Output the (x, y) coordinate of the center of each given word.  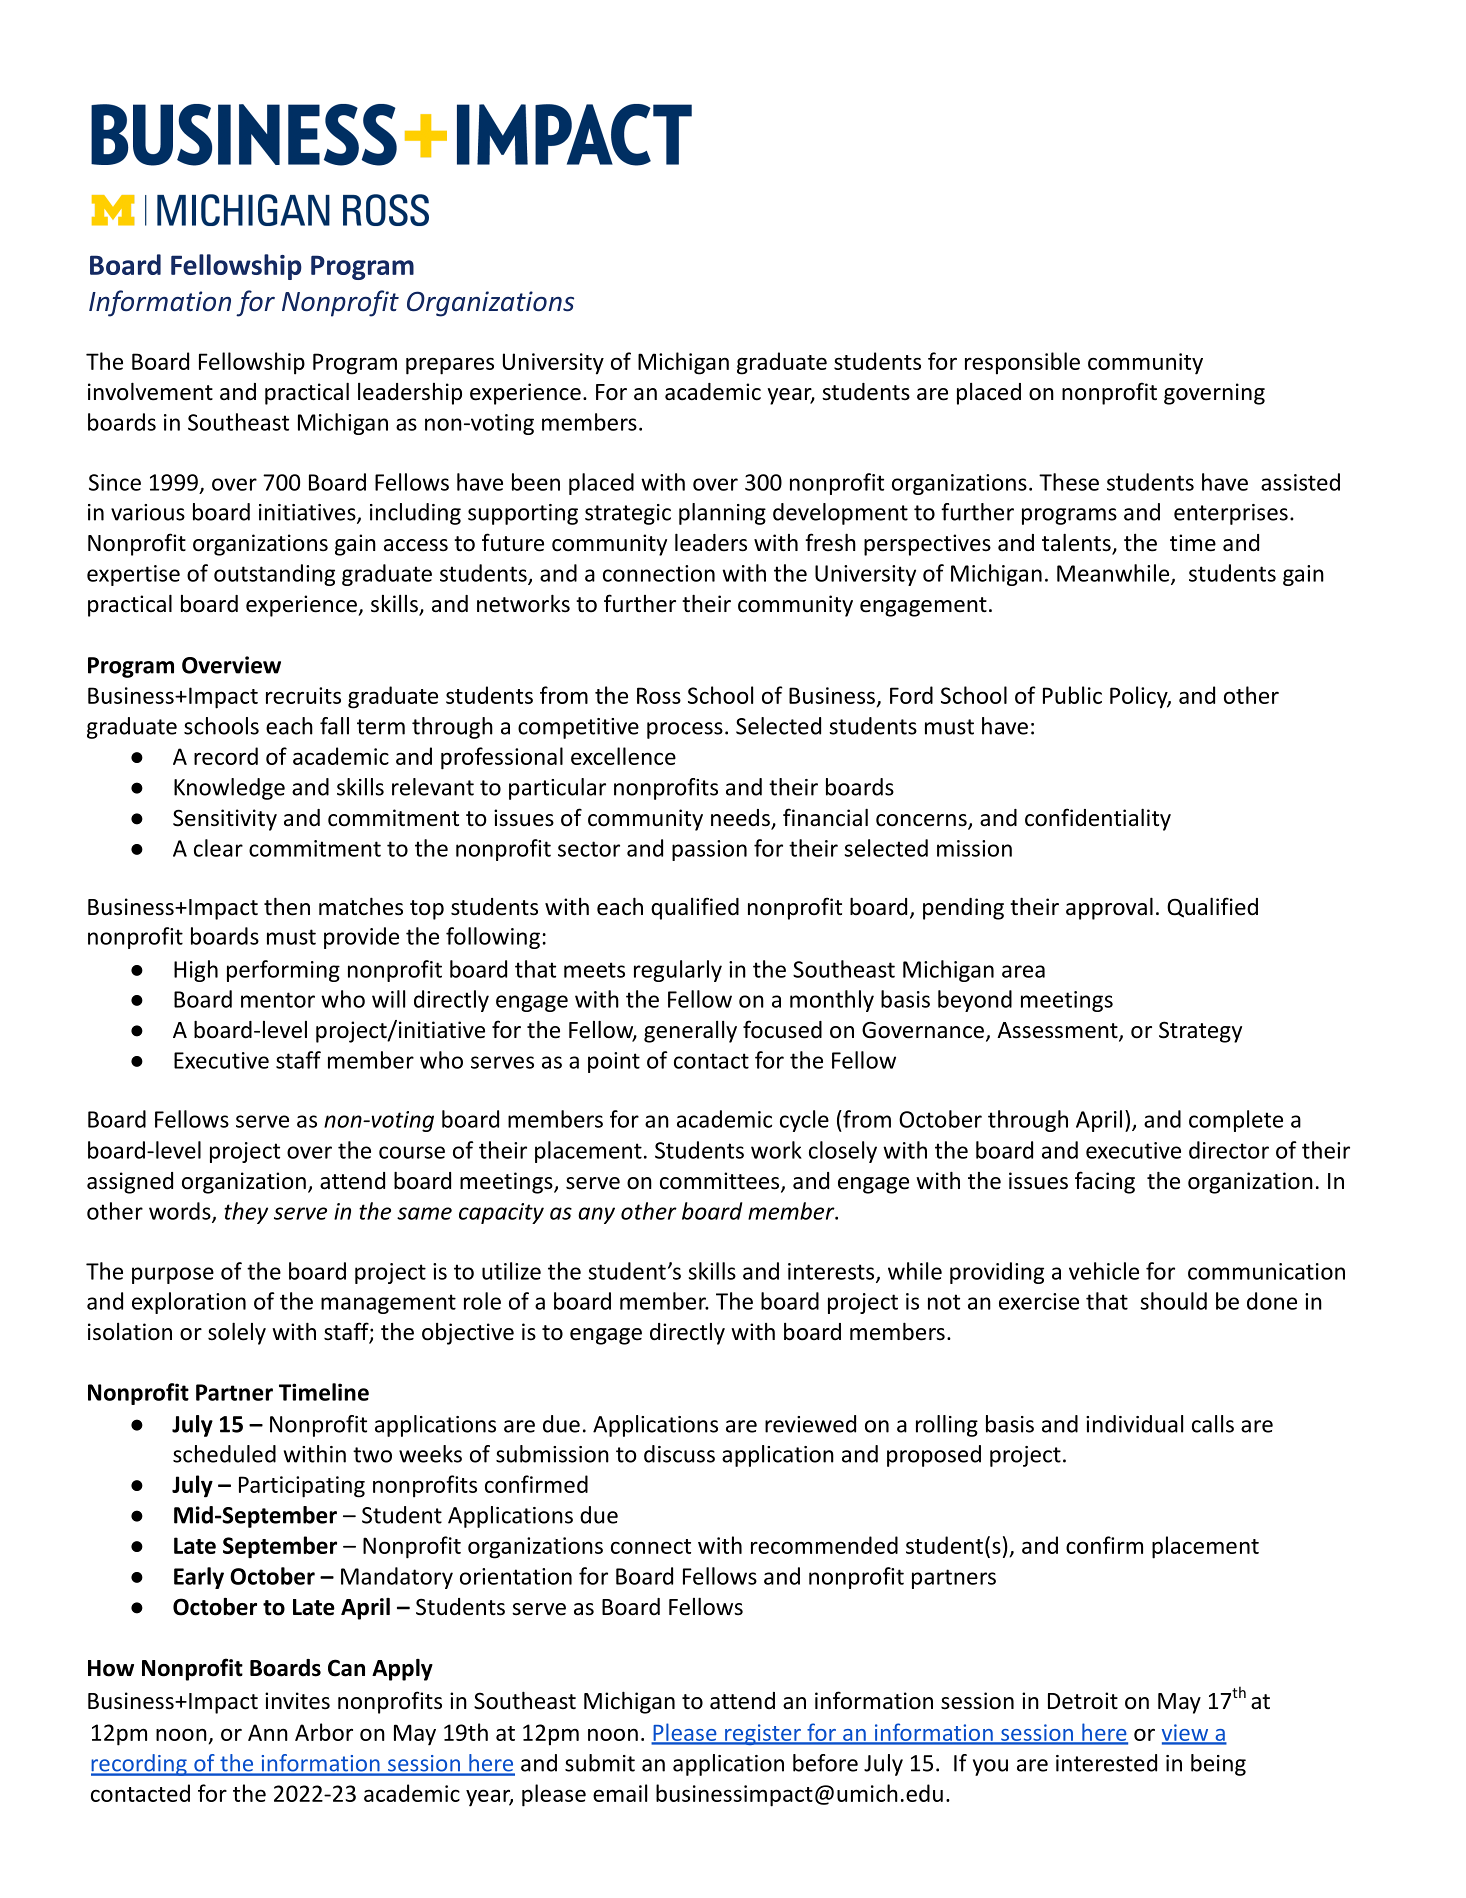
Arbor (324, 1732)
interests (832, 1272)
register (763, 1734)
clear (218, 848)
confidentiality (1098, 819)
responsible (1022, 363)
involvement (150, 391)
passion (709, 850)
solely (237, 1333)
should (1173, 1301)
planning (722, 514)
